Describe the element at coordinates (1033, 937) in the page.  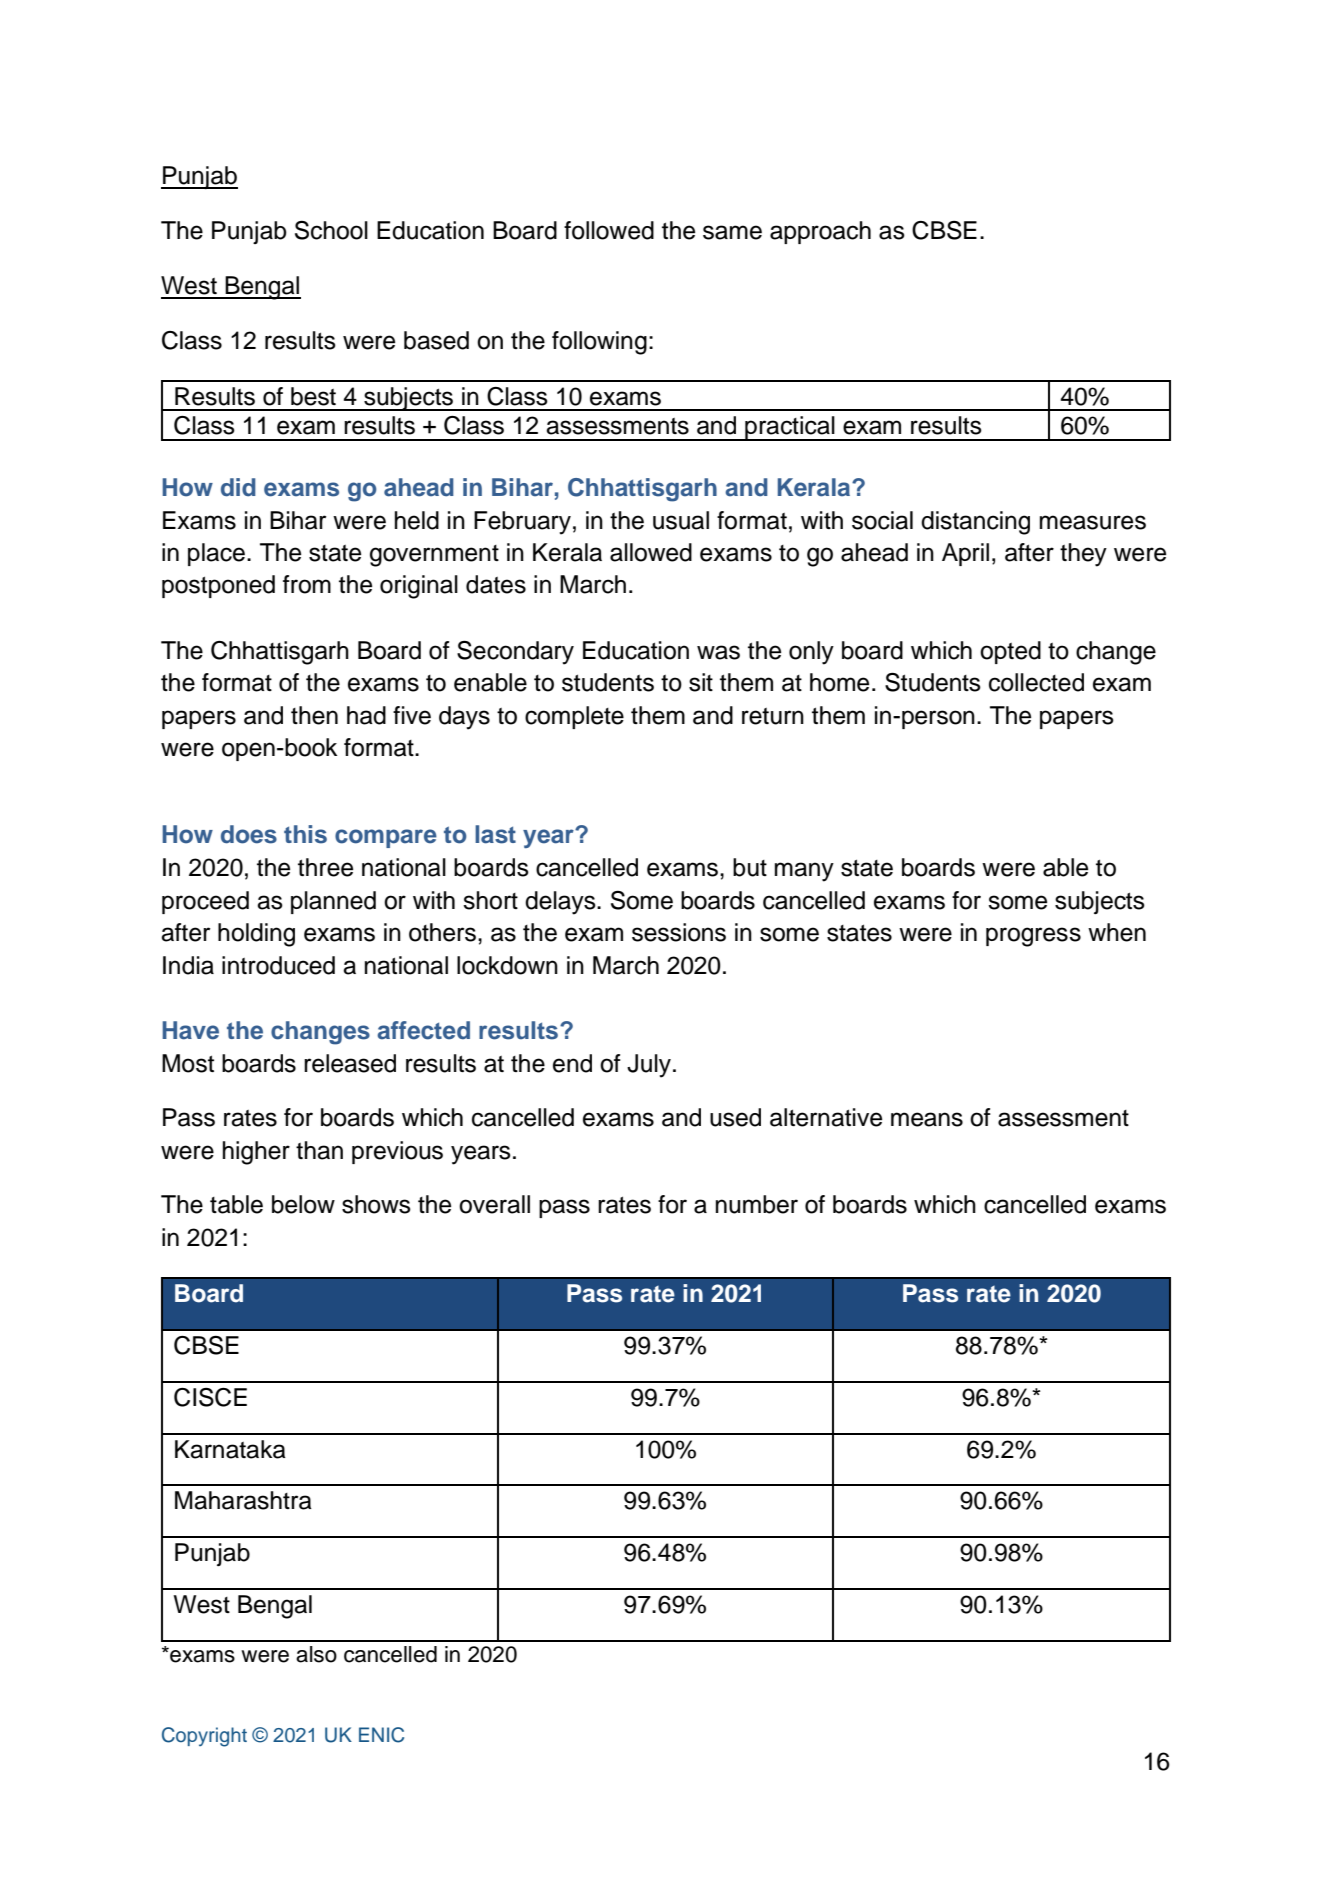
I see `progress` at that location.
